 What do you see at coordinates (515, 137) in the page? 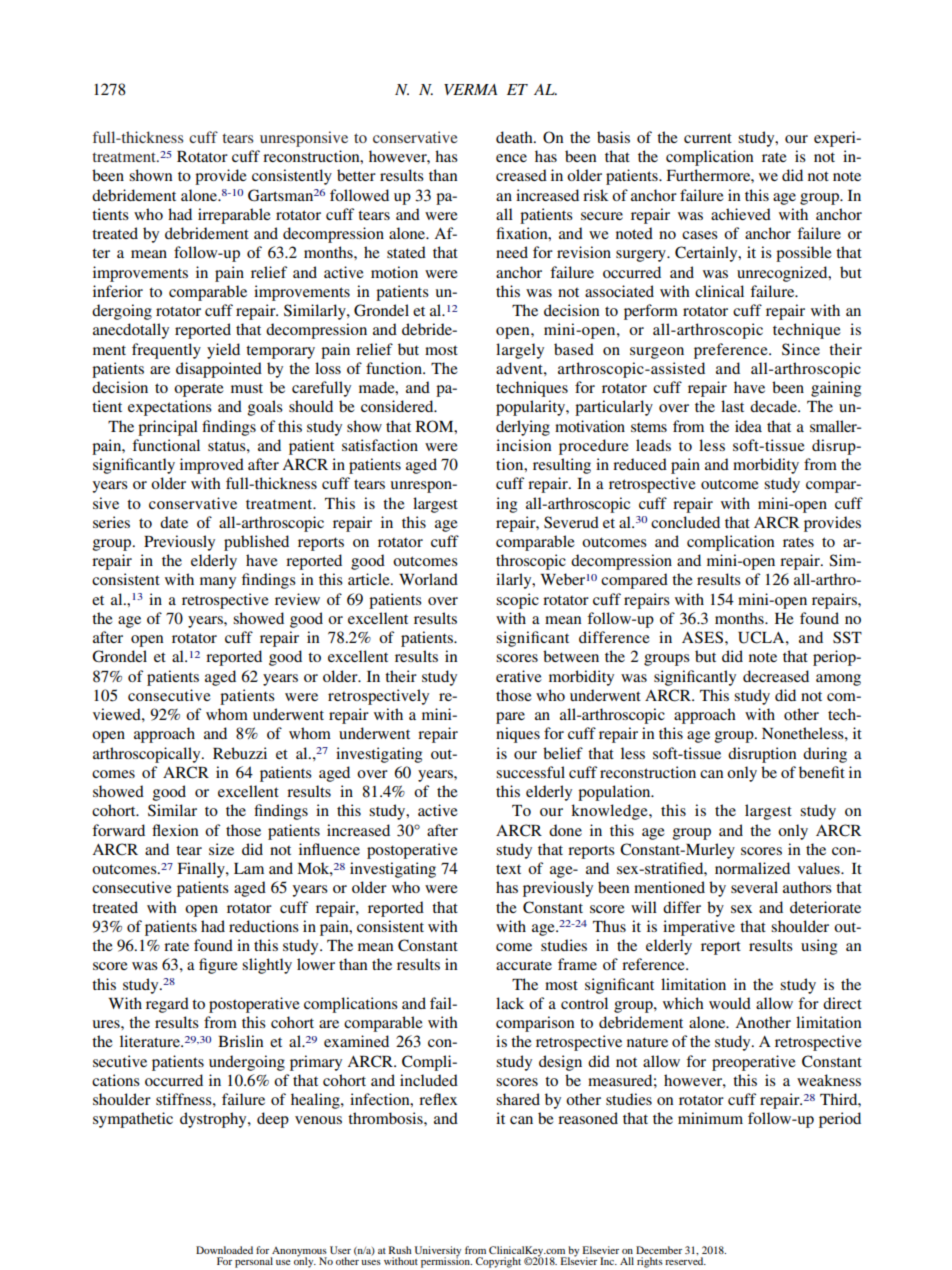
I see `death` at bounding box center [515, 137].
